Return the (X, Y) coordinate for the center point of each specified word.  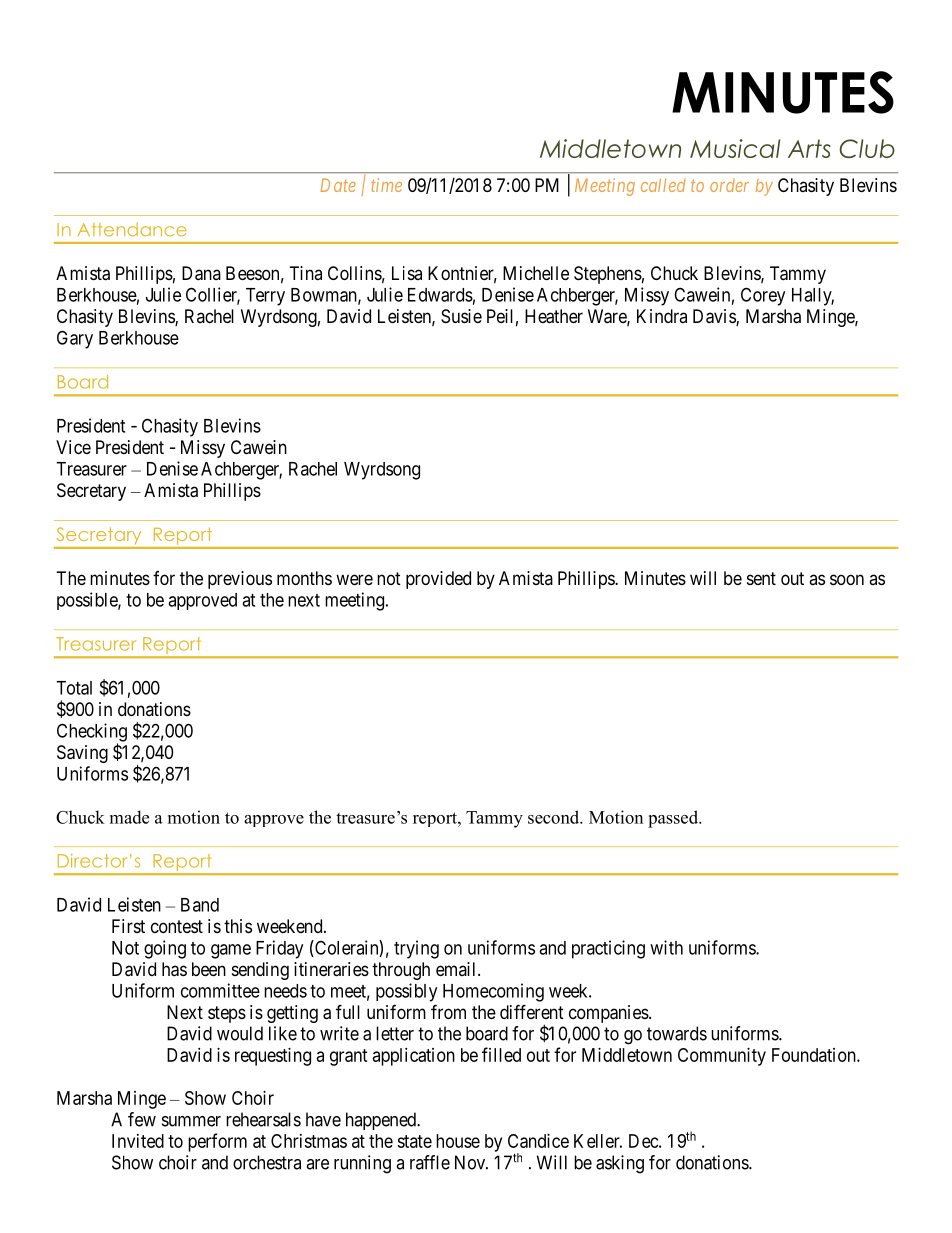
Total (74, 688)
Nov (471, 1162)
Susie (461, 316)
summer (191, 1121)
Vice (73, 447)
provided (438, 580)
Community (722, 1057)
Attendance (132, 230)
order (729, 185)
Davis (715, 317)
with (666, 947)
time (386, 185)
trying (416, 949)
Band (200, 905)
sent (761, 578)
